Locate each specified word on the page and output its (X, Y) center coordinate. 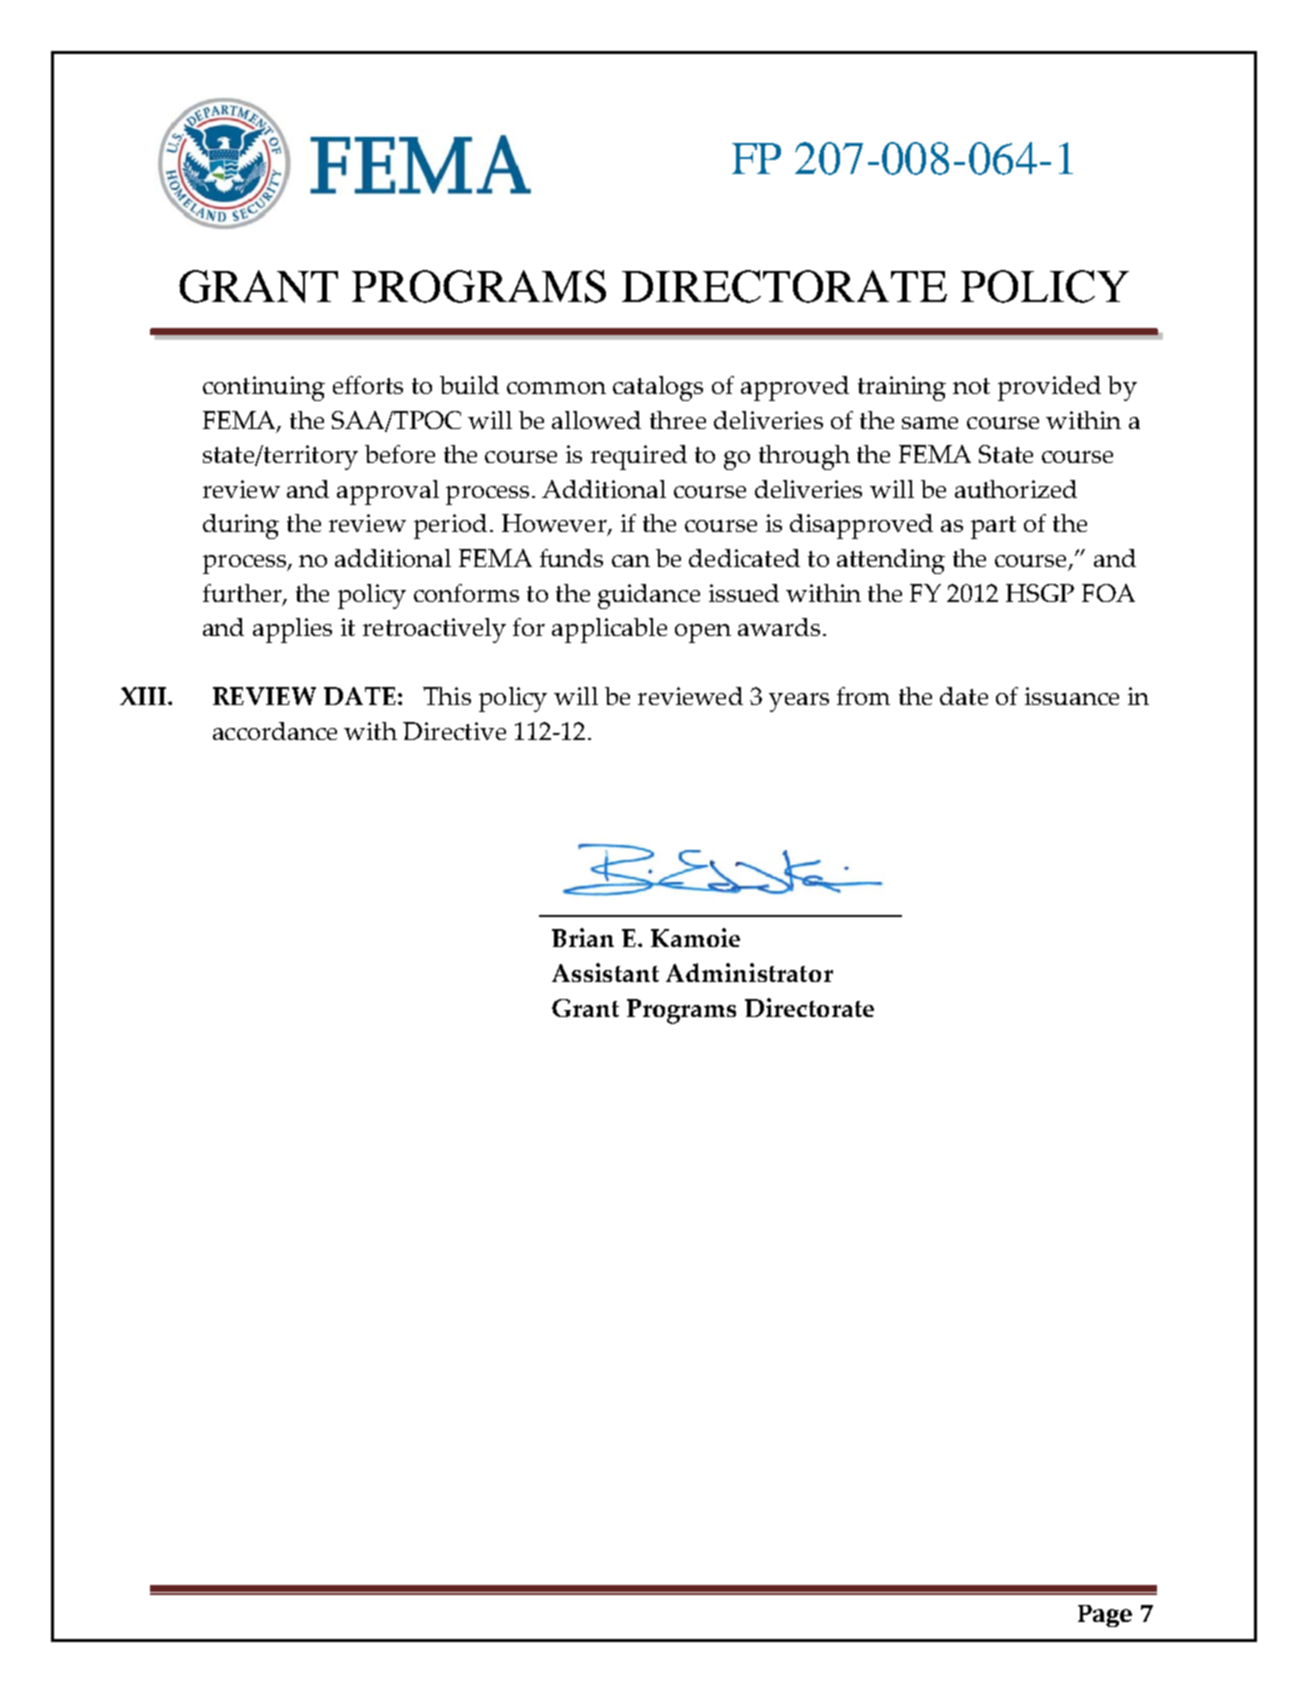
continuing (264, 388)
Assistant (605, 972)
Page (1105, 1616)
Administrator (749, 972)
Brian (583, 937)
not (971, 386)
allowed (596, 420)
